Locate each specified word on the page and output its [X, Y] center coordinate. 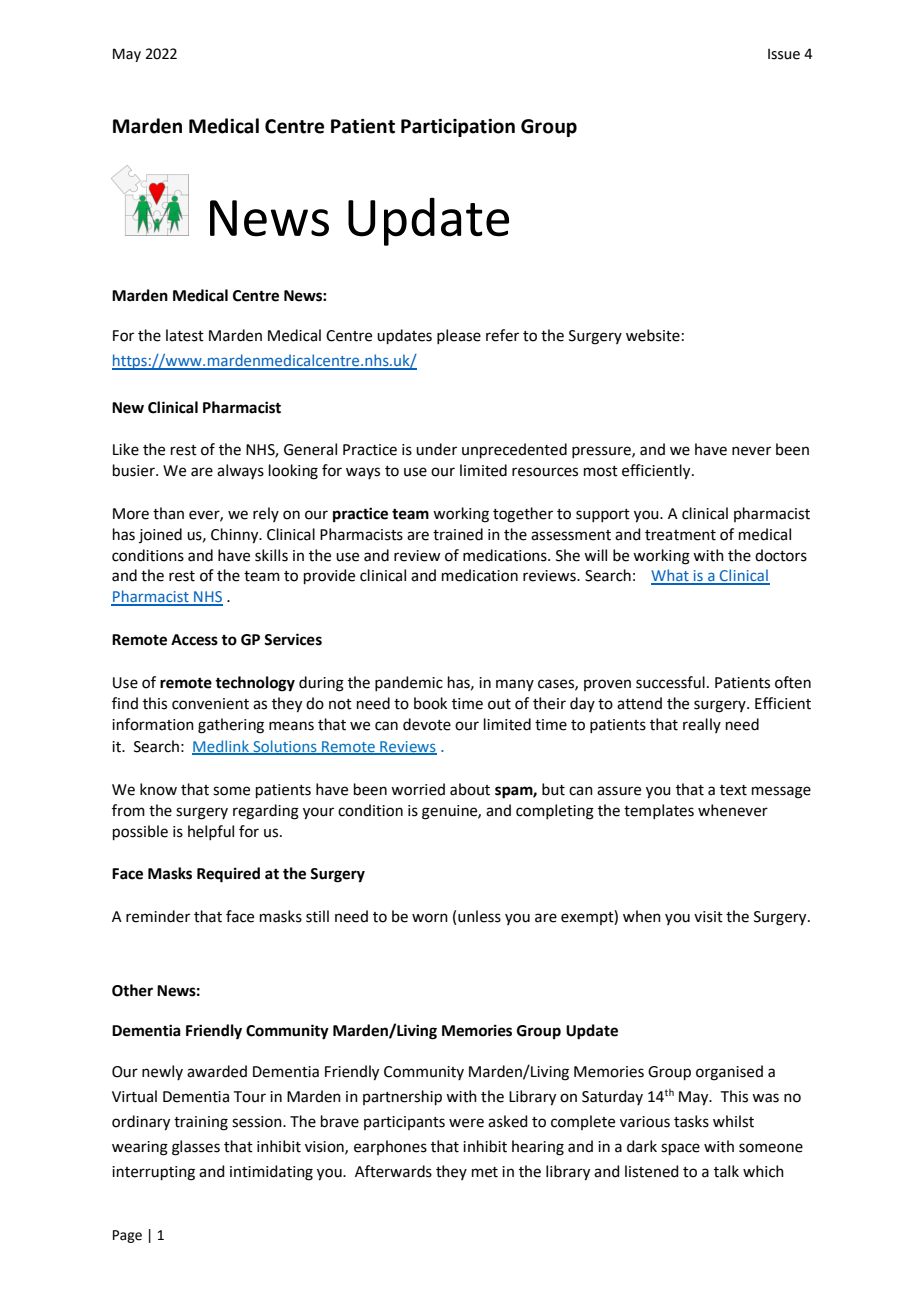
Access [194, 640]
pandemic [409, 683]
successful [670, 682]
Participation [458, 128]
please [459, 336]
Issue [784, 54]
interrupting [153, 1173]
